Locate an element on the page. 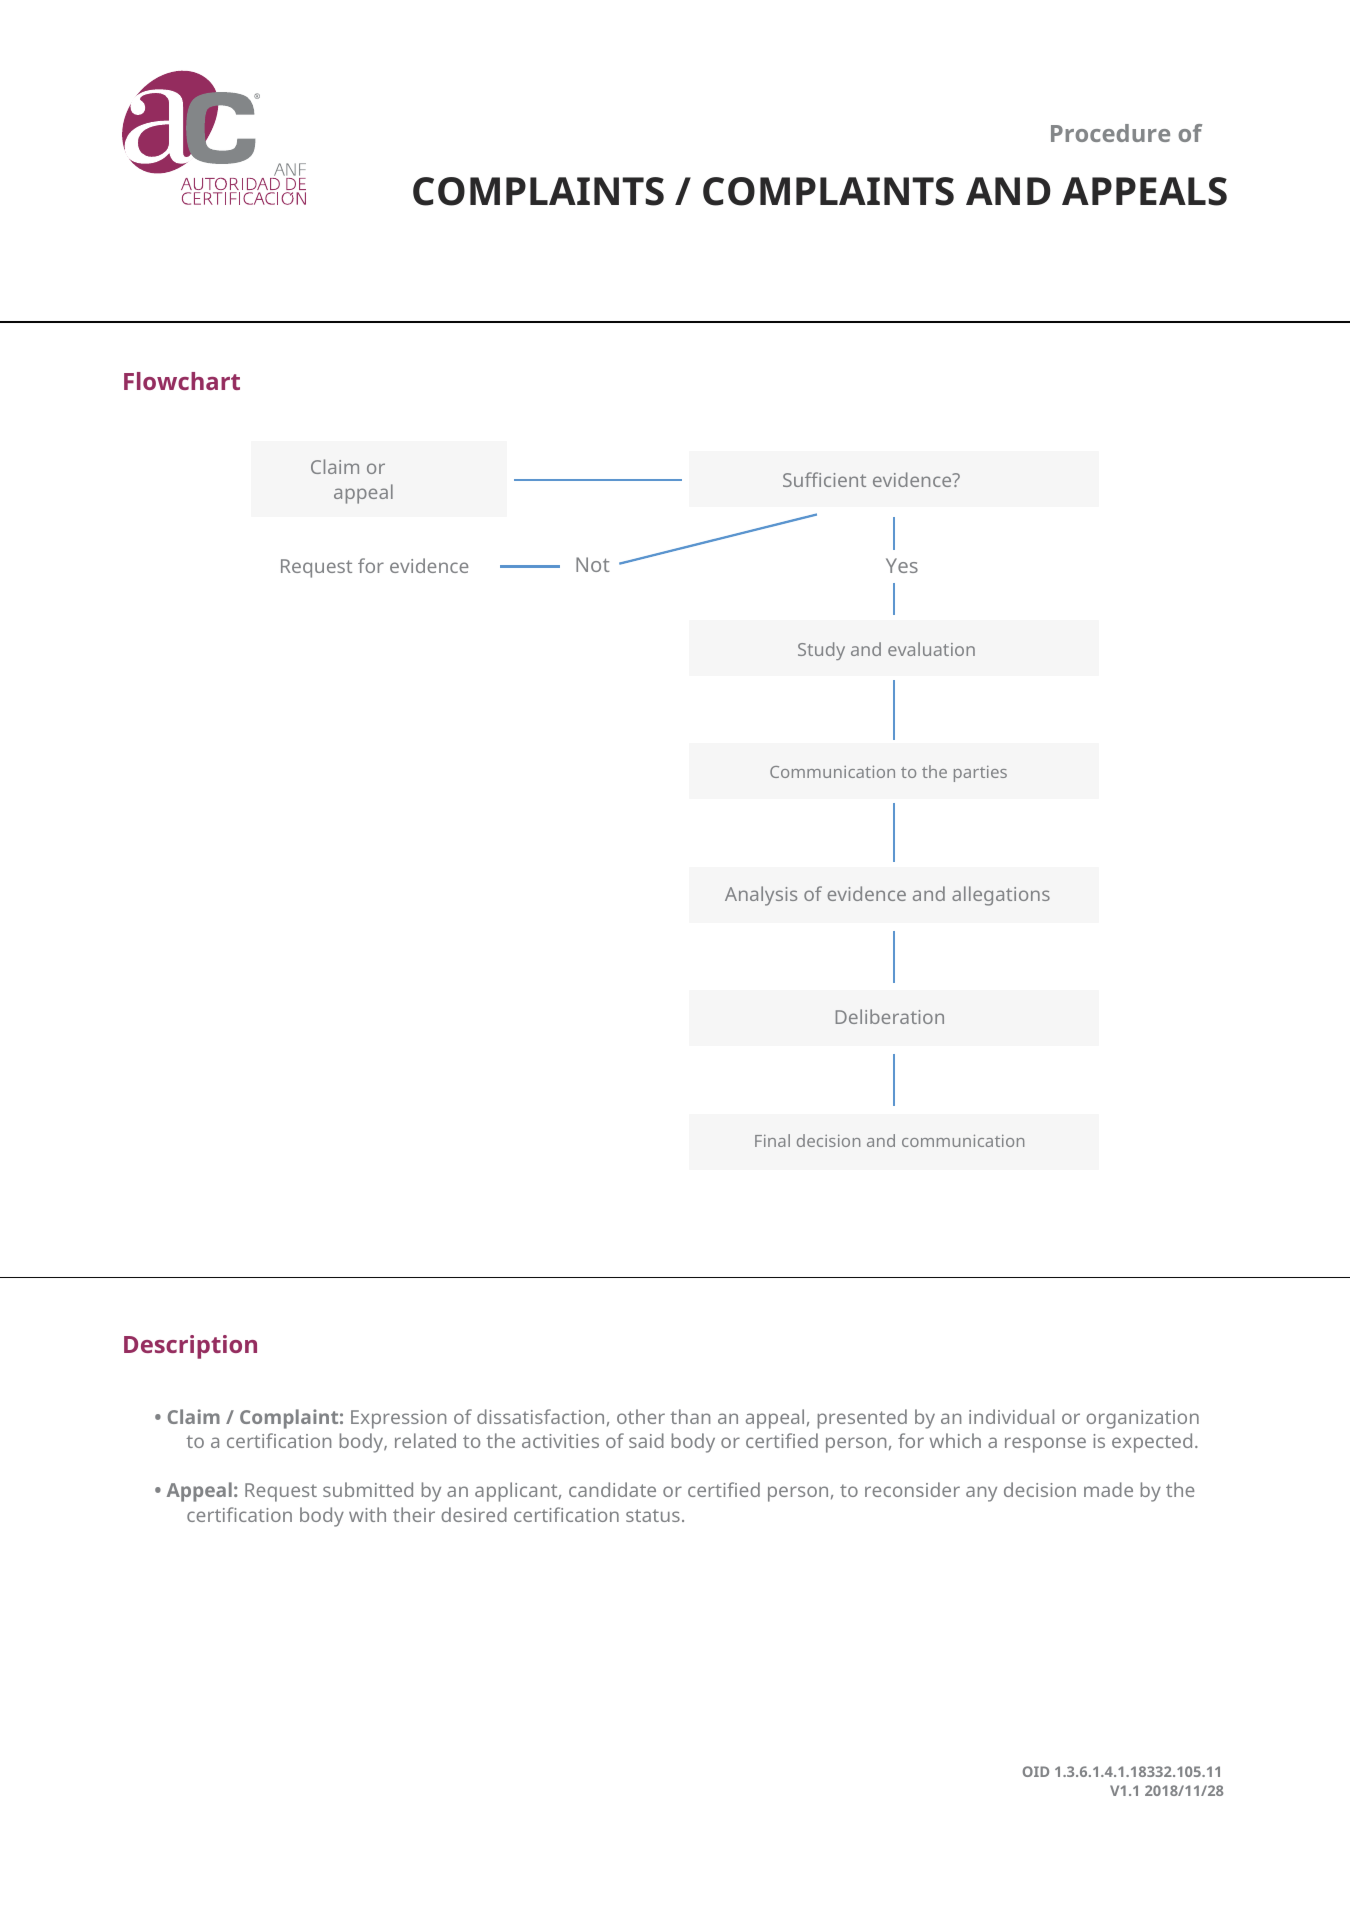 This document has height=1909, width=1350. Flowchart is located at coordinates (182, 381).
